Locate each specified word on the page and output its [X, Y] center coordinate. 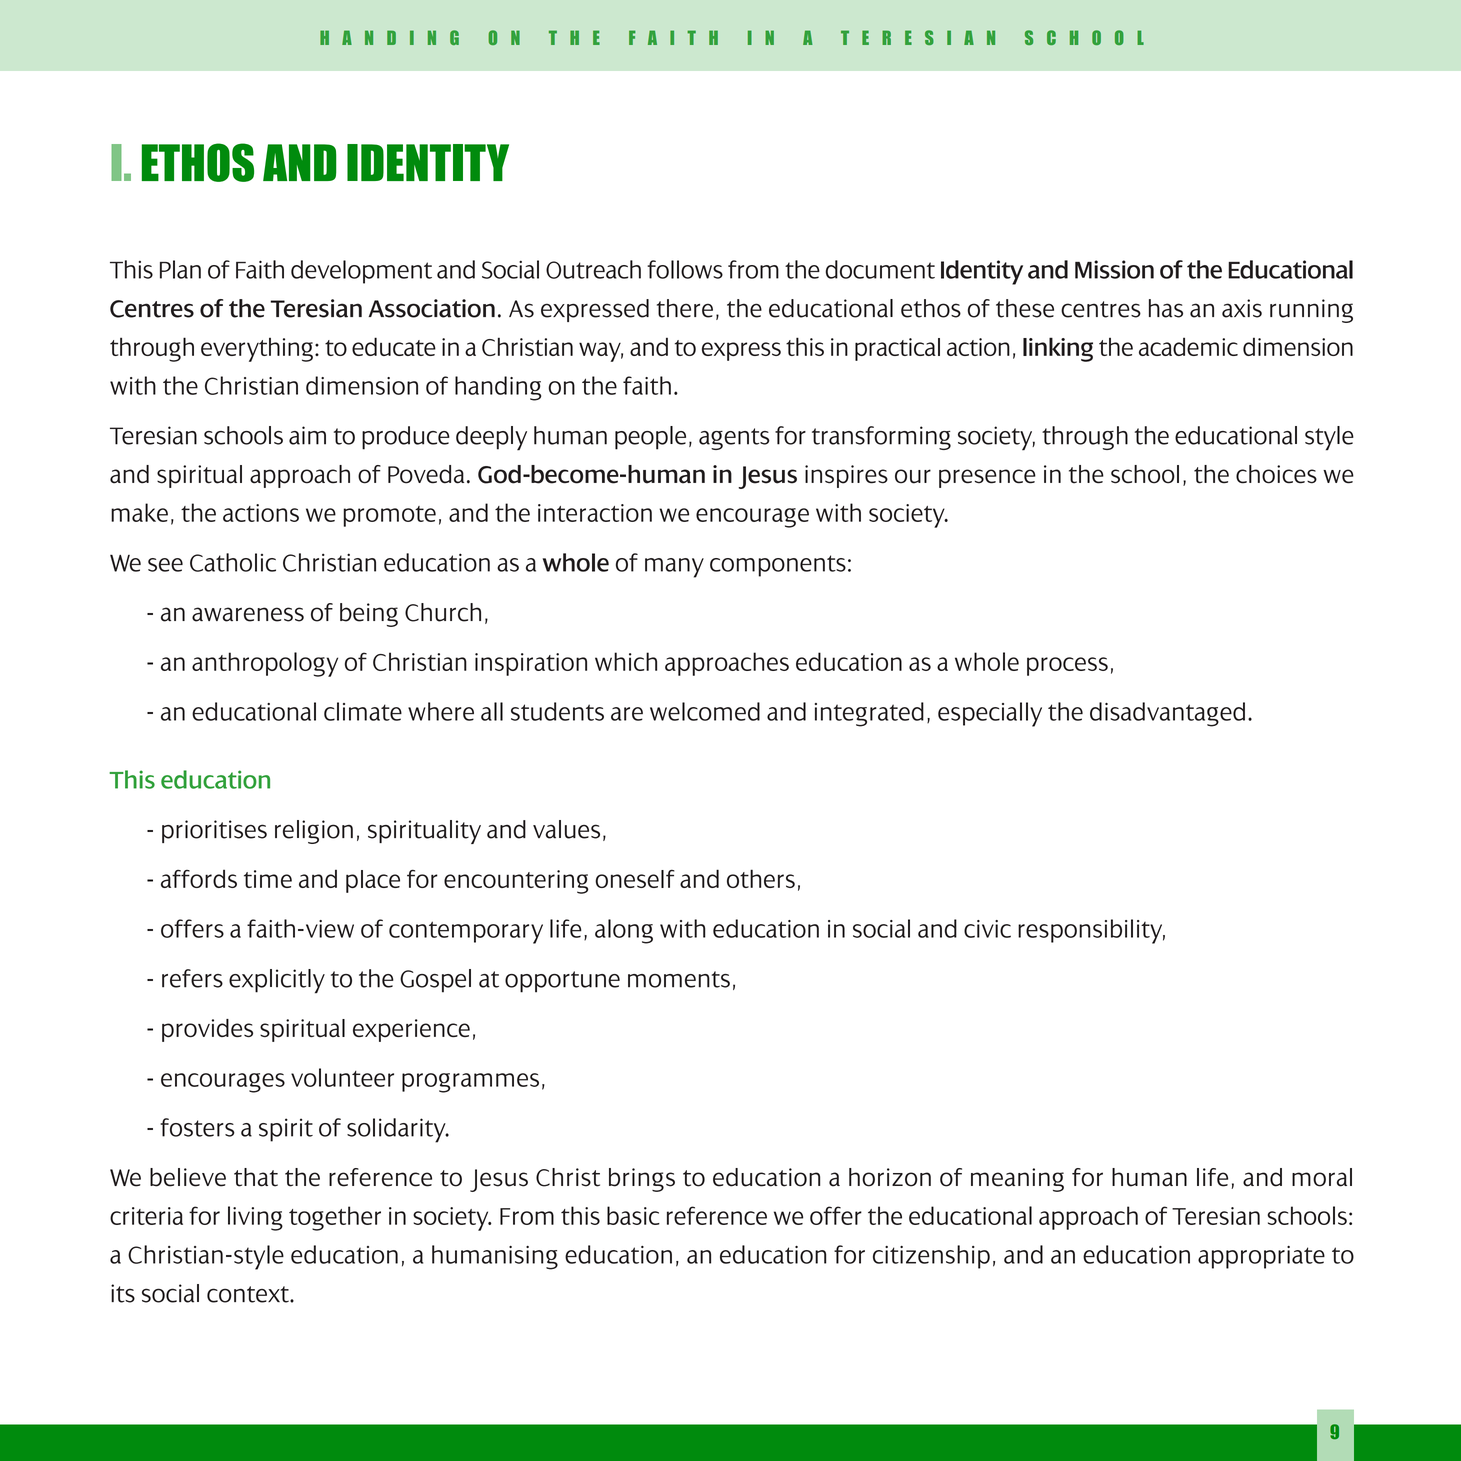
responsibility [1091, 931]
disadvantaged [1167, 714]
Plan [180, 269]
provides [207, 1030]
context [249, 1294]
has [1166, 308]
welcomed [705, 711]
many [674, 568]
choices [1276, 474]
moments [679, 979]
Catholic [233, 562]
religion [314, 832]
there [685, 308]
